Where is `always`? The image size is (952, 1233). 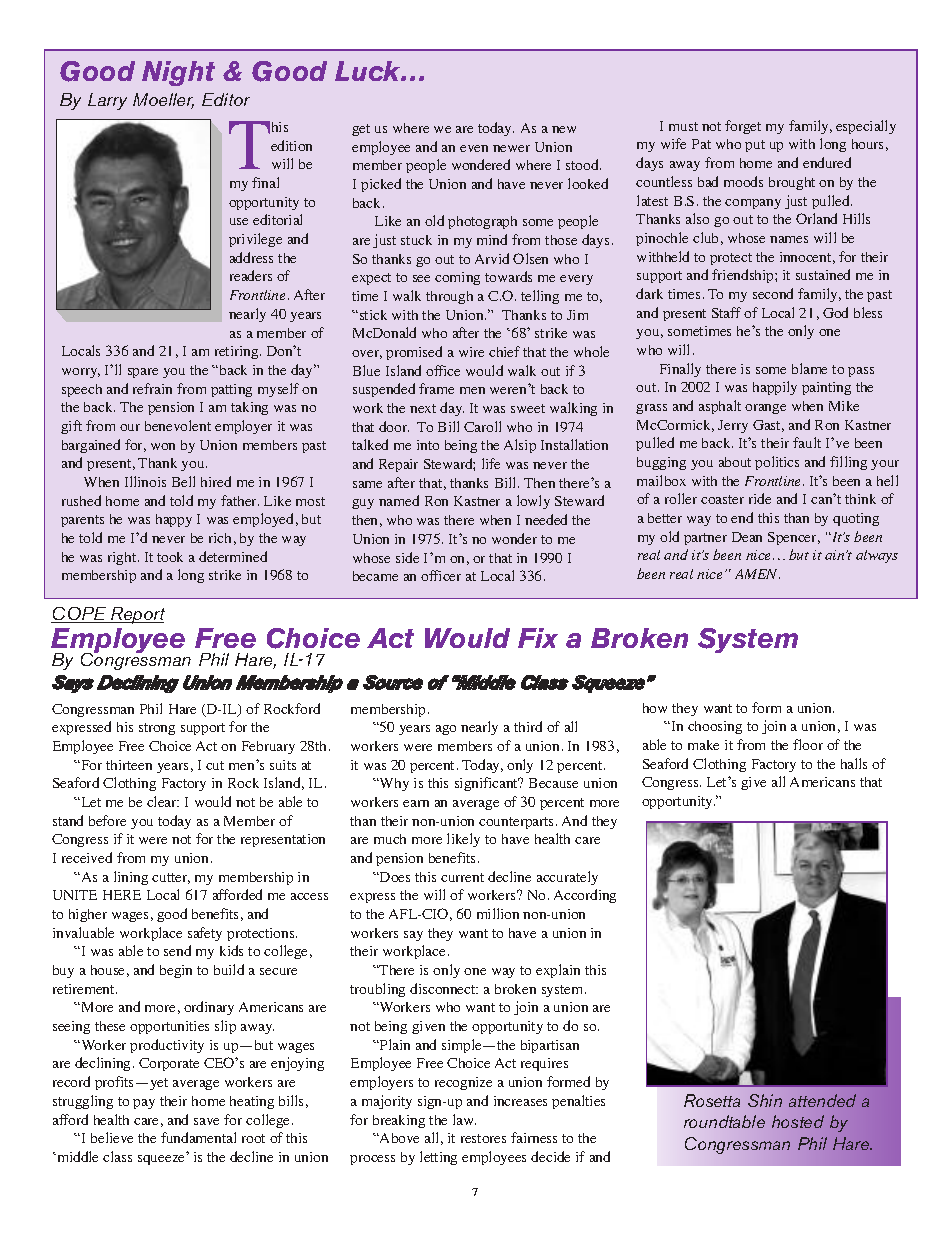
always is located at coordinates (877, 556).
